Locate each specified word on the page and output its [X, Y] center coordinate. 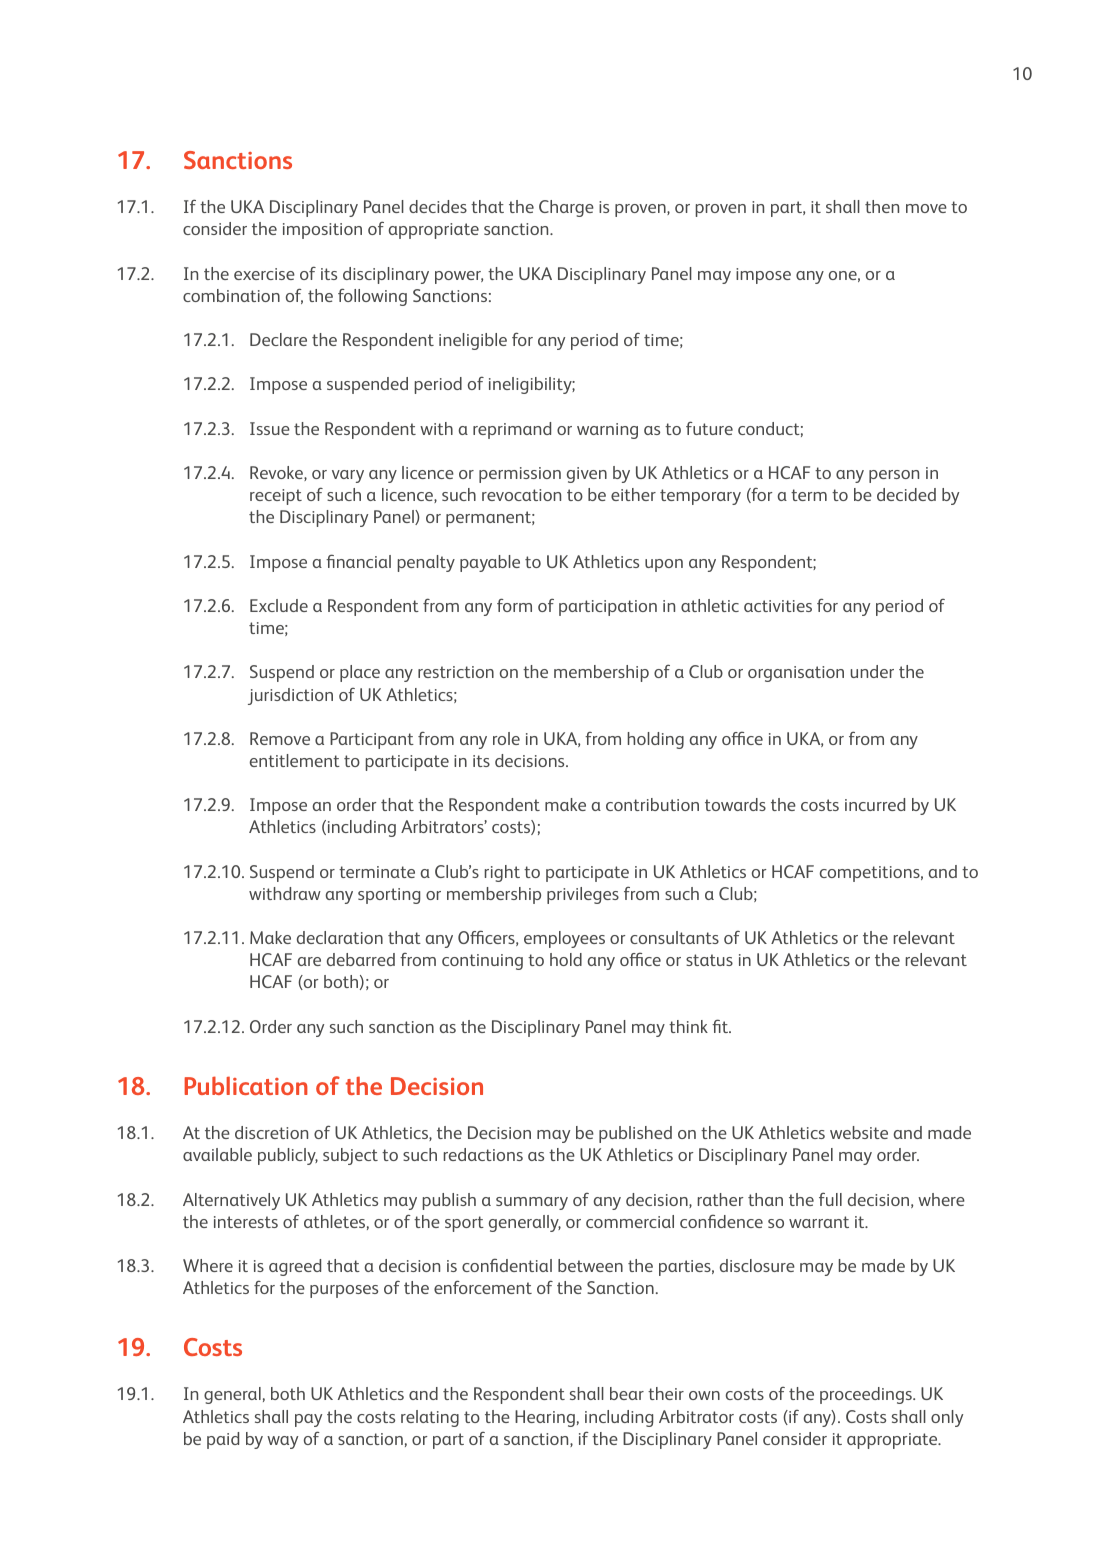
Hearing [545, 1418]
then [882, 206]
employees [564, 939]
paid [223, 1440]
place [360, 673]
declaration [340, 937]
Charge [566, 208]
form [514, 605]
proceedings [867, 1395]
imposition [322, 231]
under [872, 671]
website [859, 1132]
